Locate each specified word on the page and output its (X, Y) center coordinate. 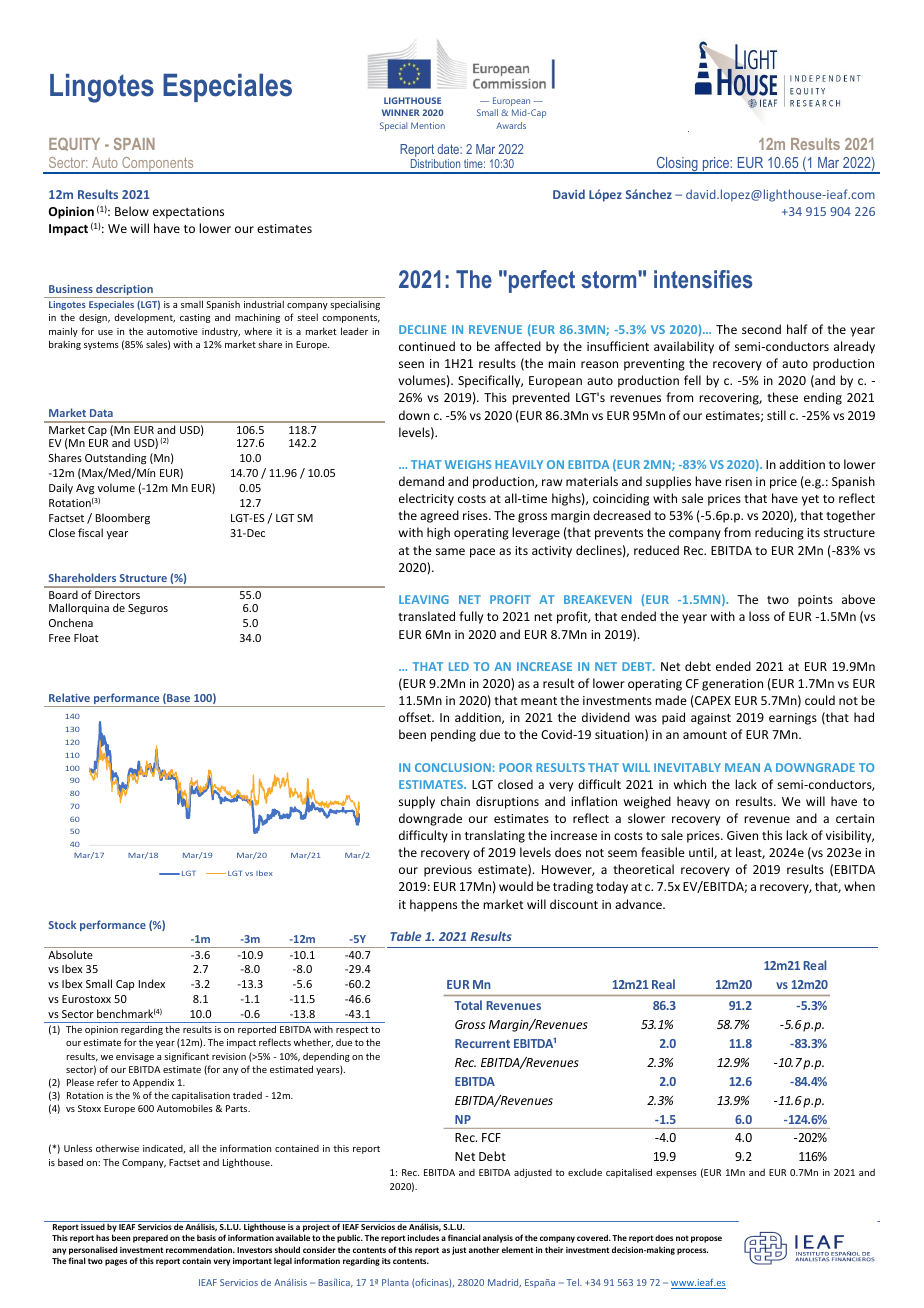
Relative (69, 697)
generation (732, 685)
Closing (677, 165)
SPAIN (134, 144)
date (449, 149)
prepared (150, 1238)
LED (459, 666)
